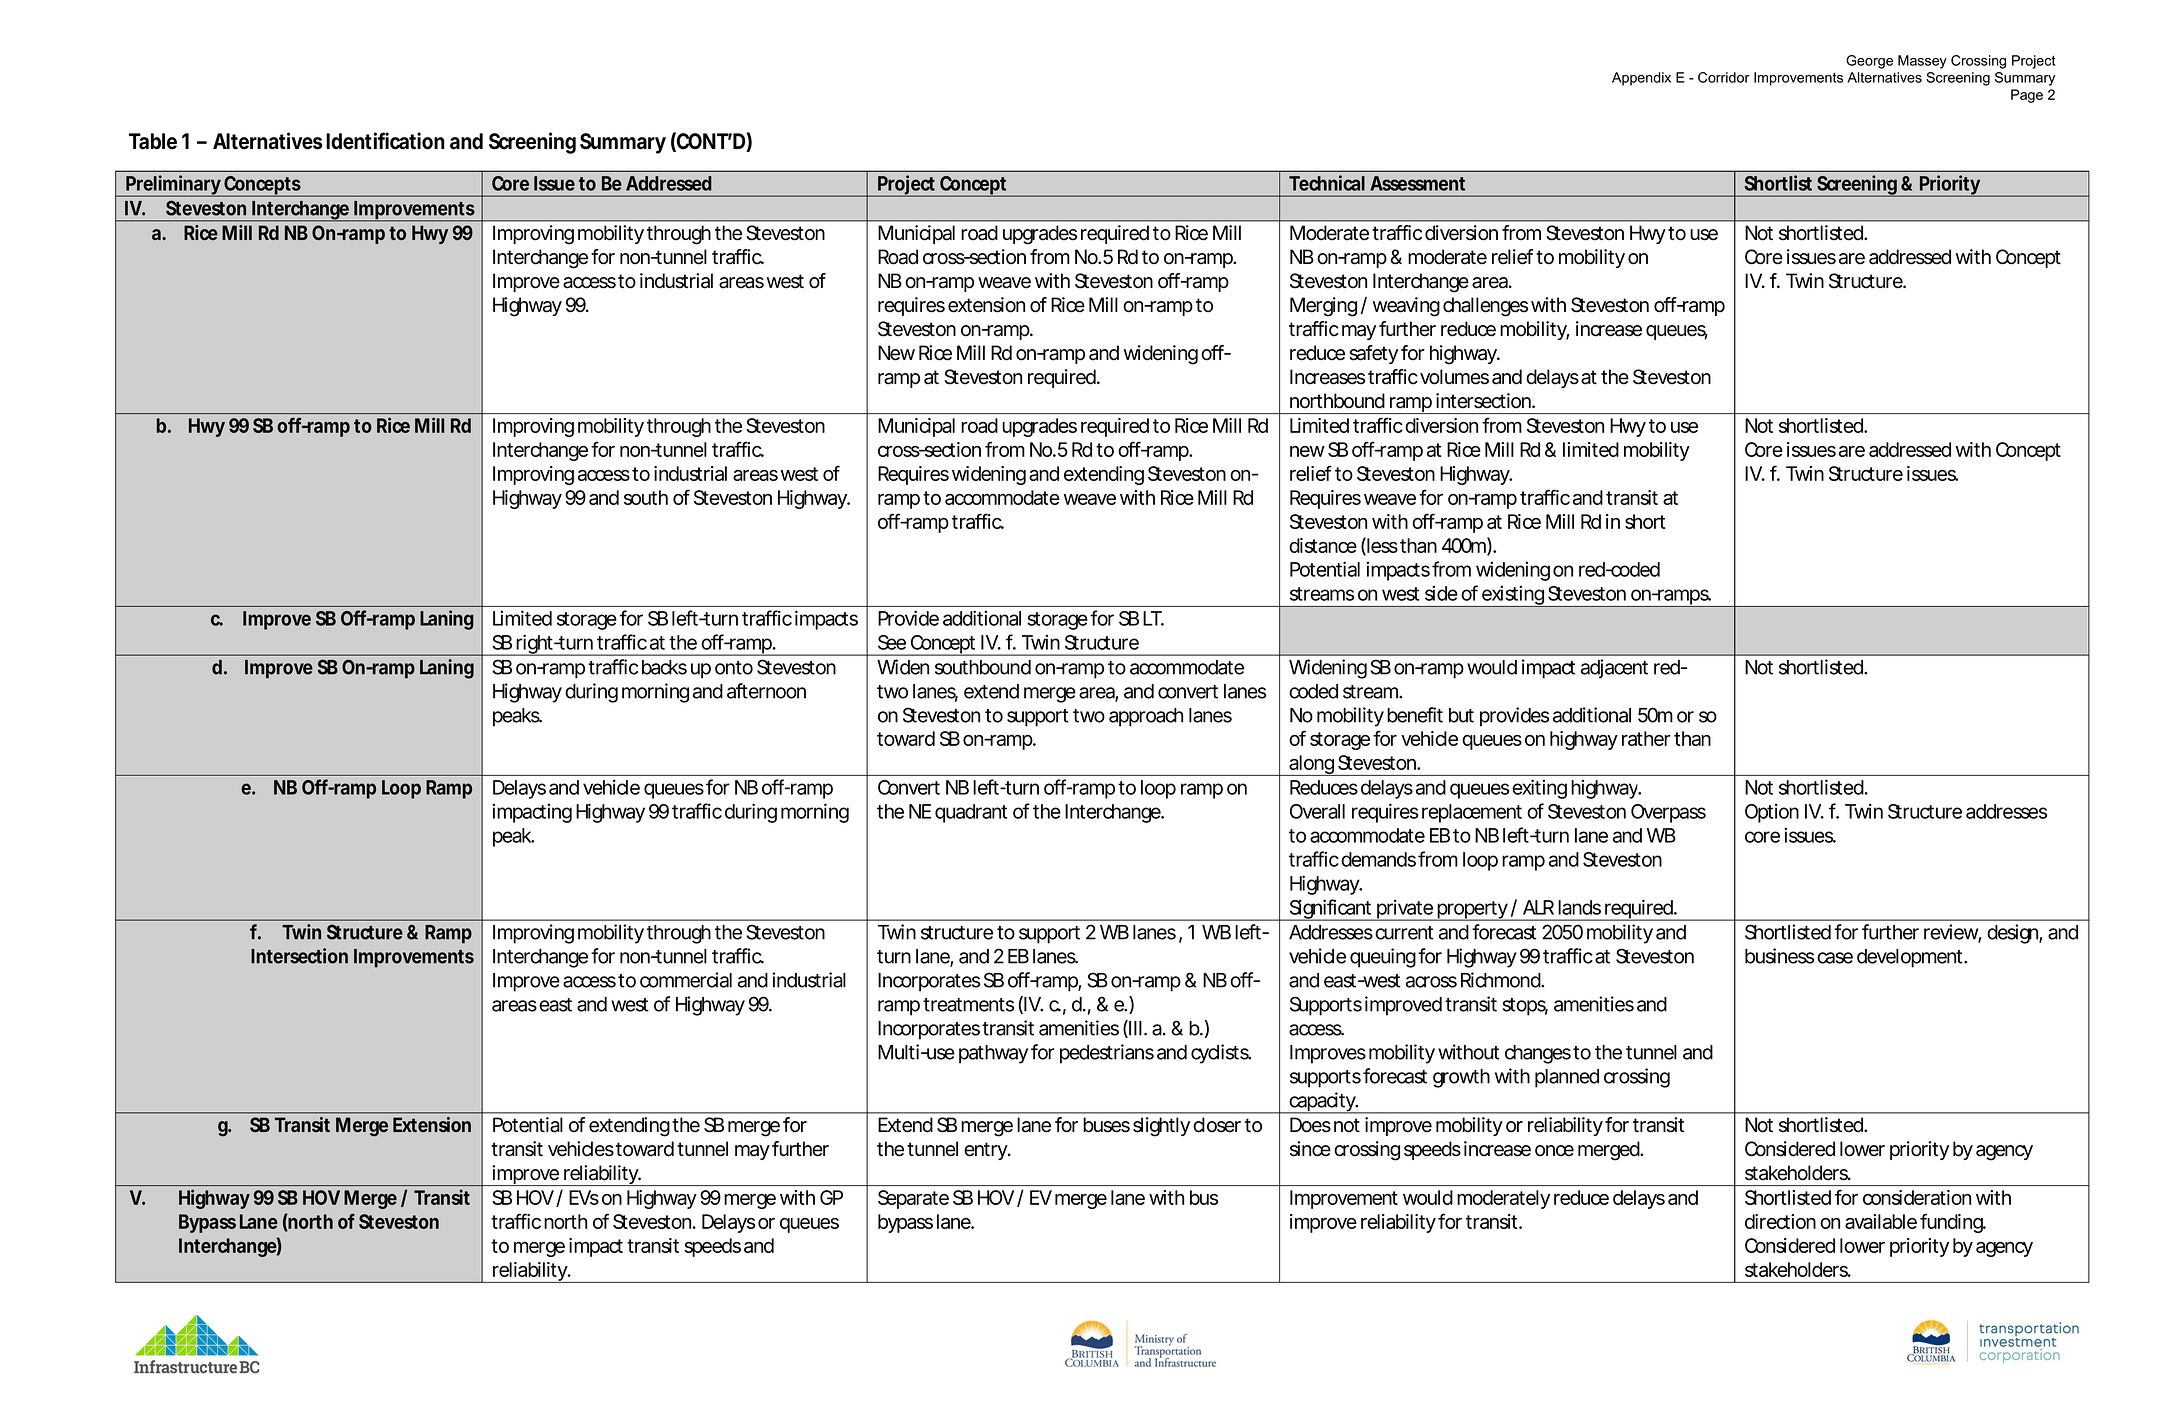 This screenshot has width=2184, height=1413. I want to click on quadrant, so click(971, 813).
